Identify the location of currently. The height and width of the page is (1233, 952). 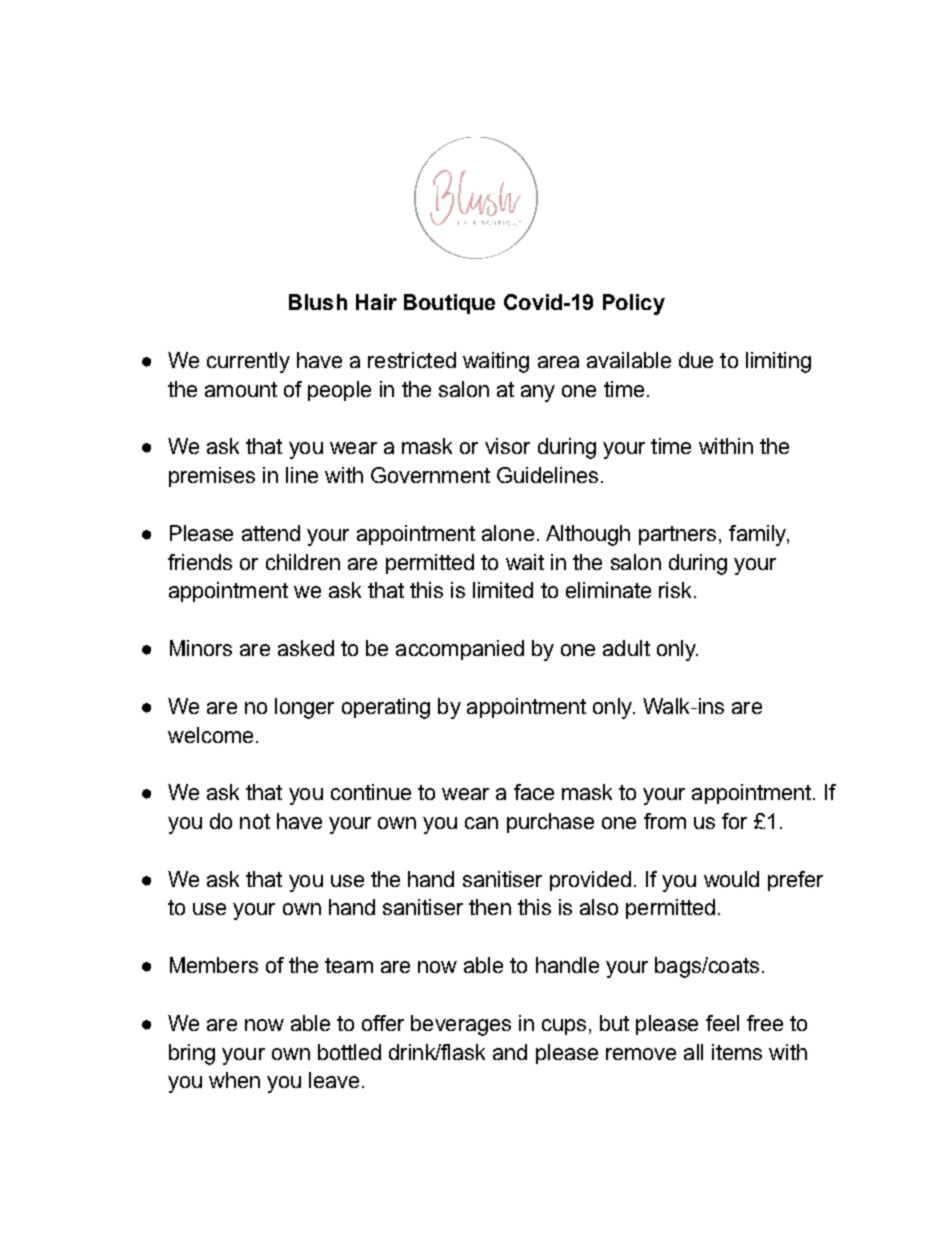
(248, 362).
